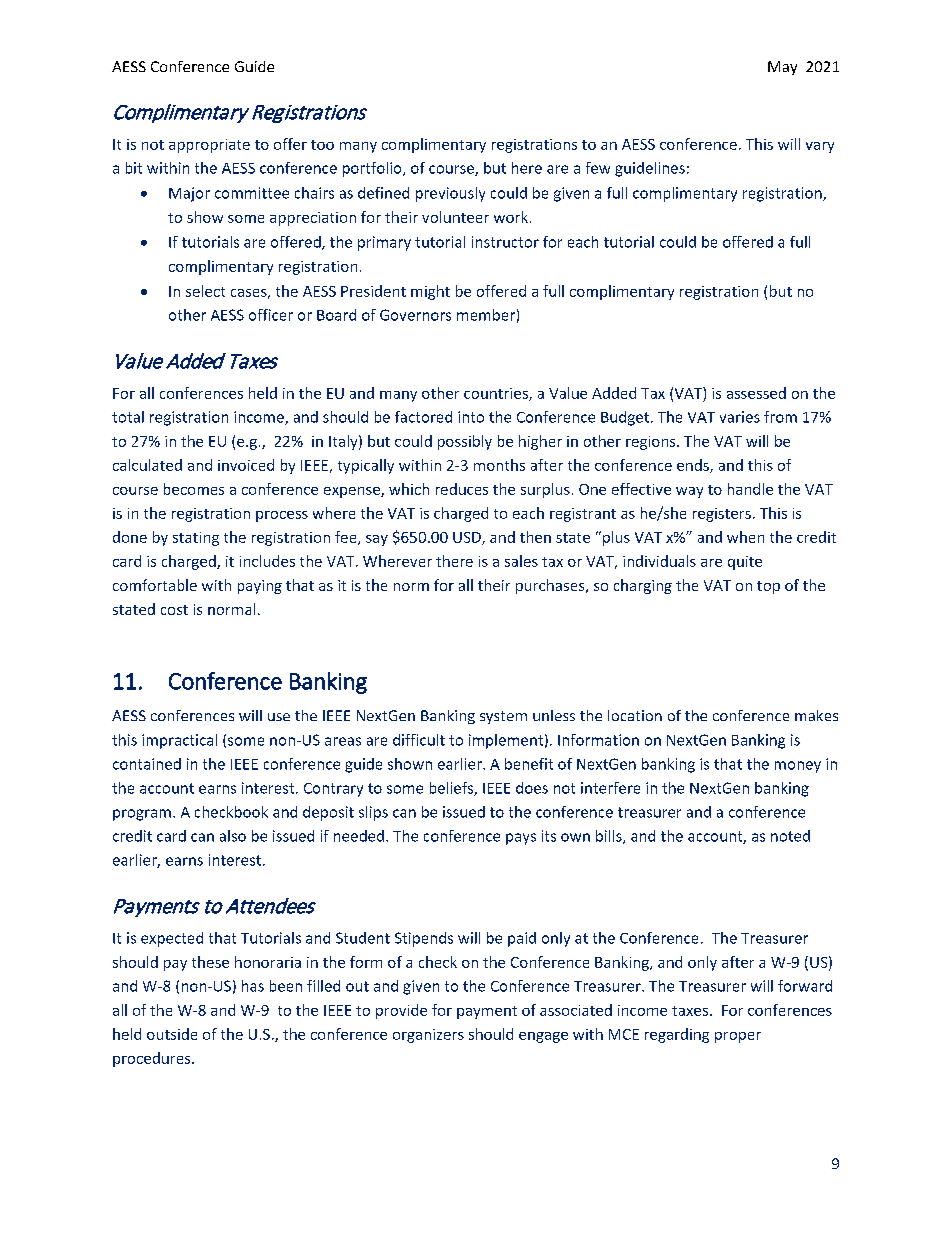 The image size is (952, 1233). Describe the element at coordinates (172, 1034) in the document. I see `outside` at that location.
